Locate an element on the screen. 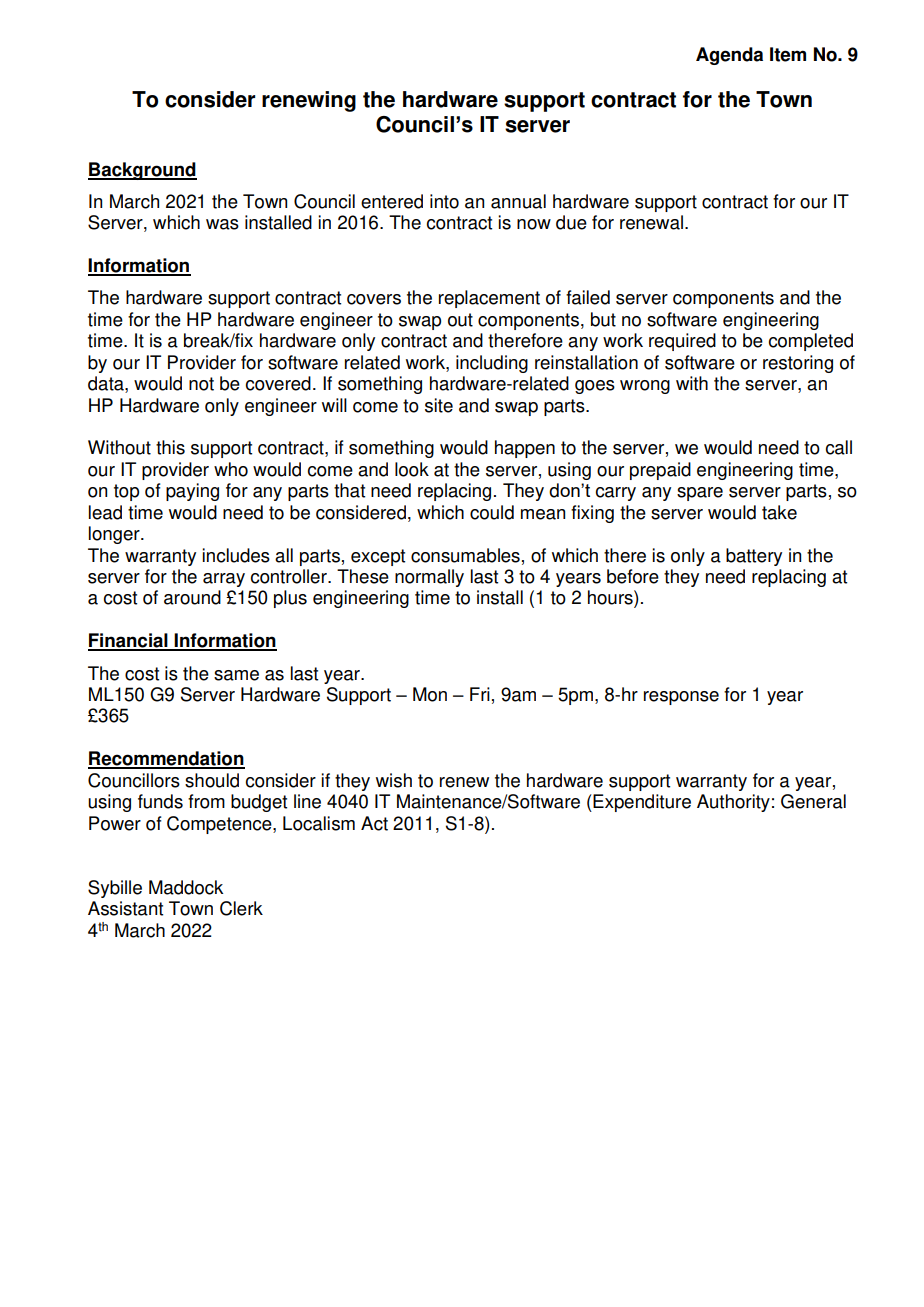  Background is located at coordinates (142, 171).
